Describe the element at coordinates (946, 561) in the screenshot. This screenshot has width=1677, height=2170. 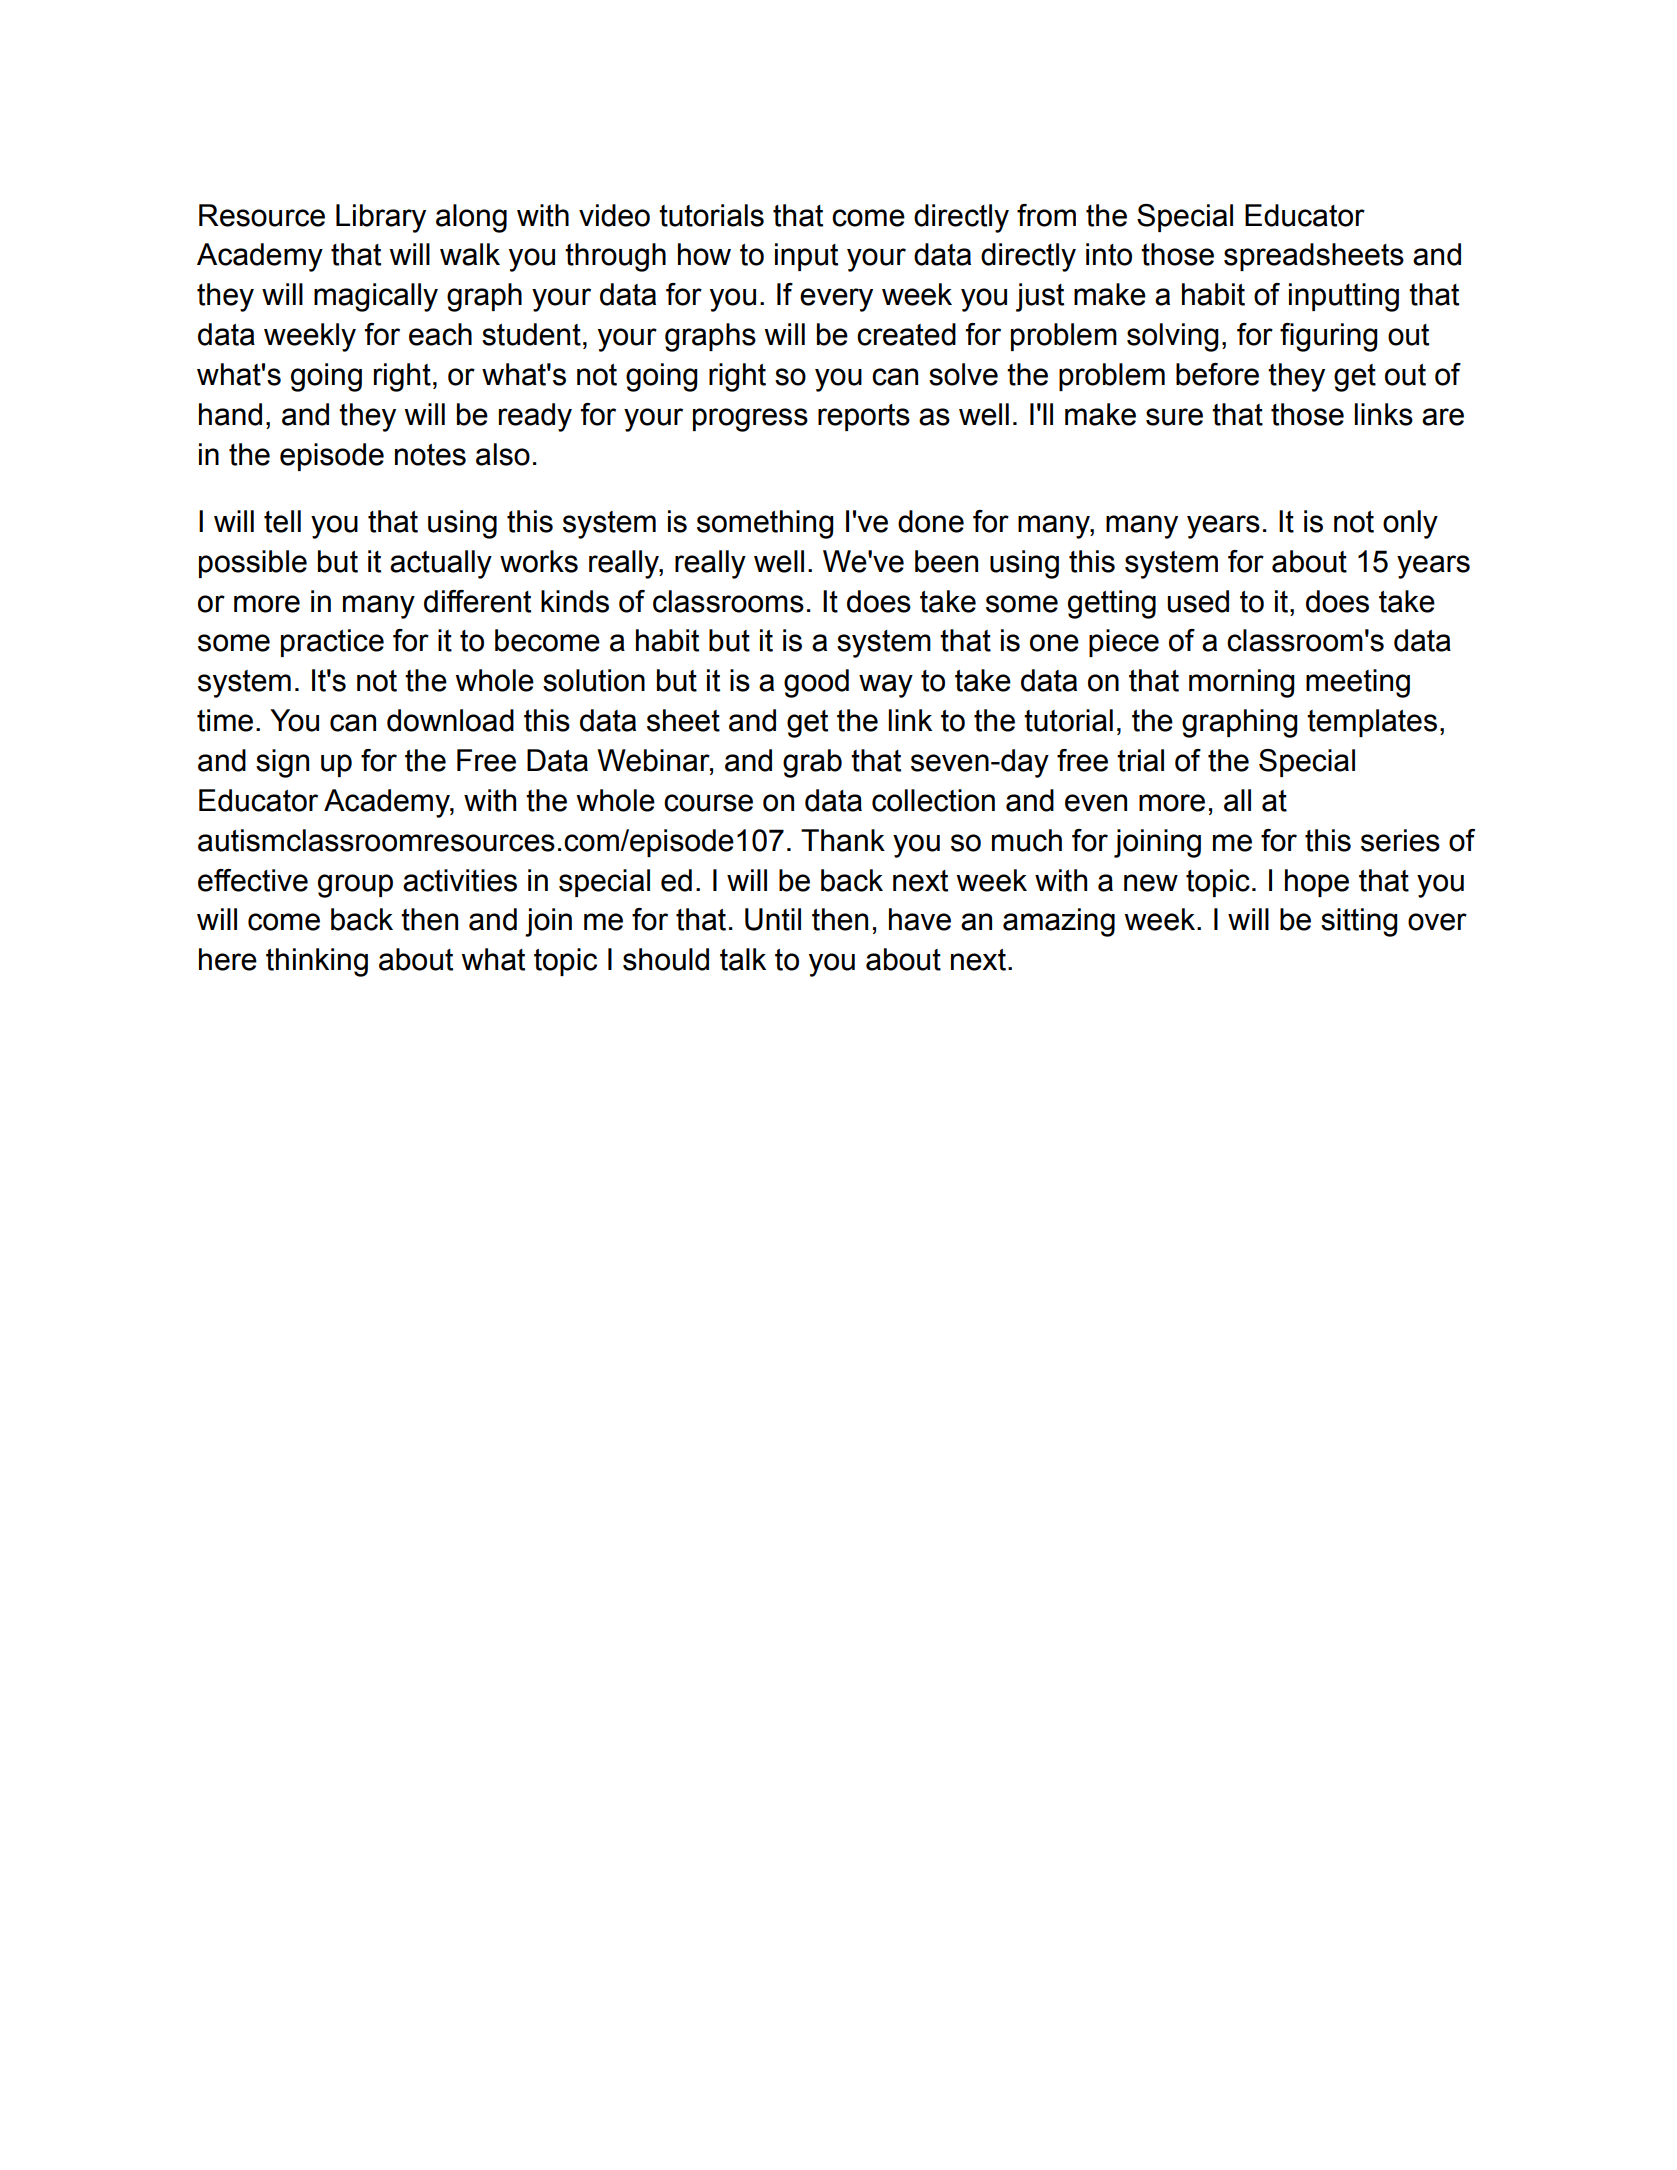
I see `been` at that location.
